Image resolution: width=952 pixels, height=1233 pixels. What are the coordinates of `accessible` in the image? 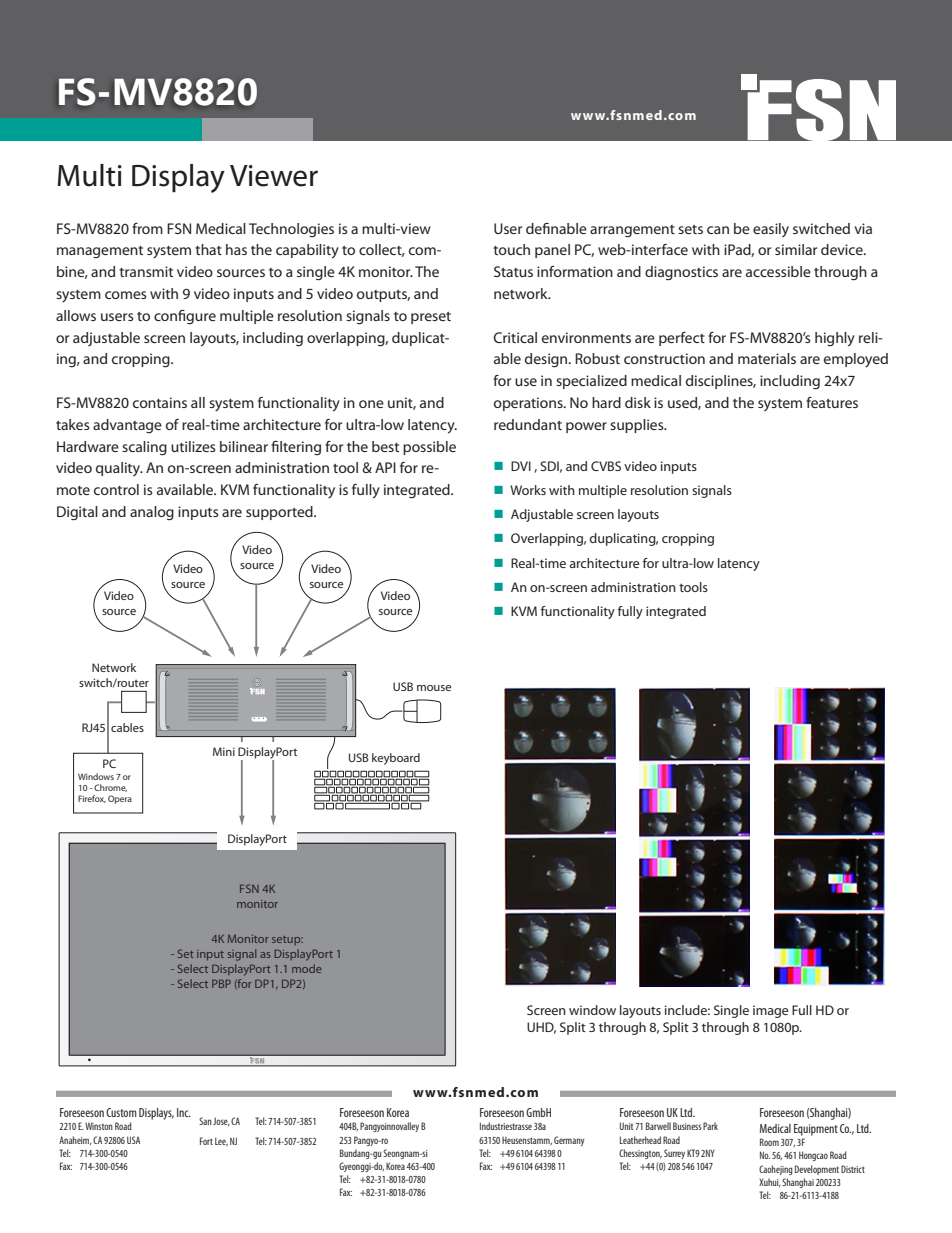 It's located at (778, 271).
